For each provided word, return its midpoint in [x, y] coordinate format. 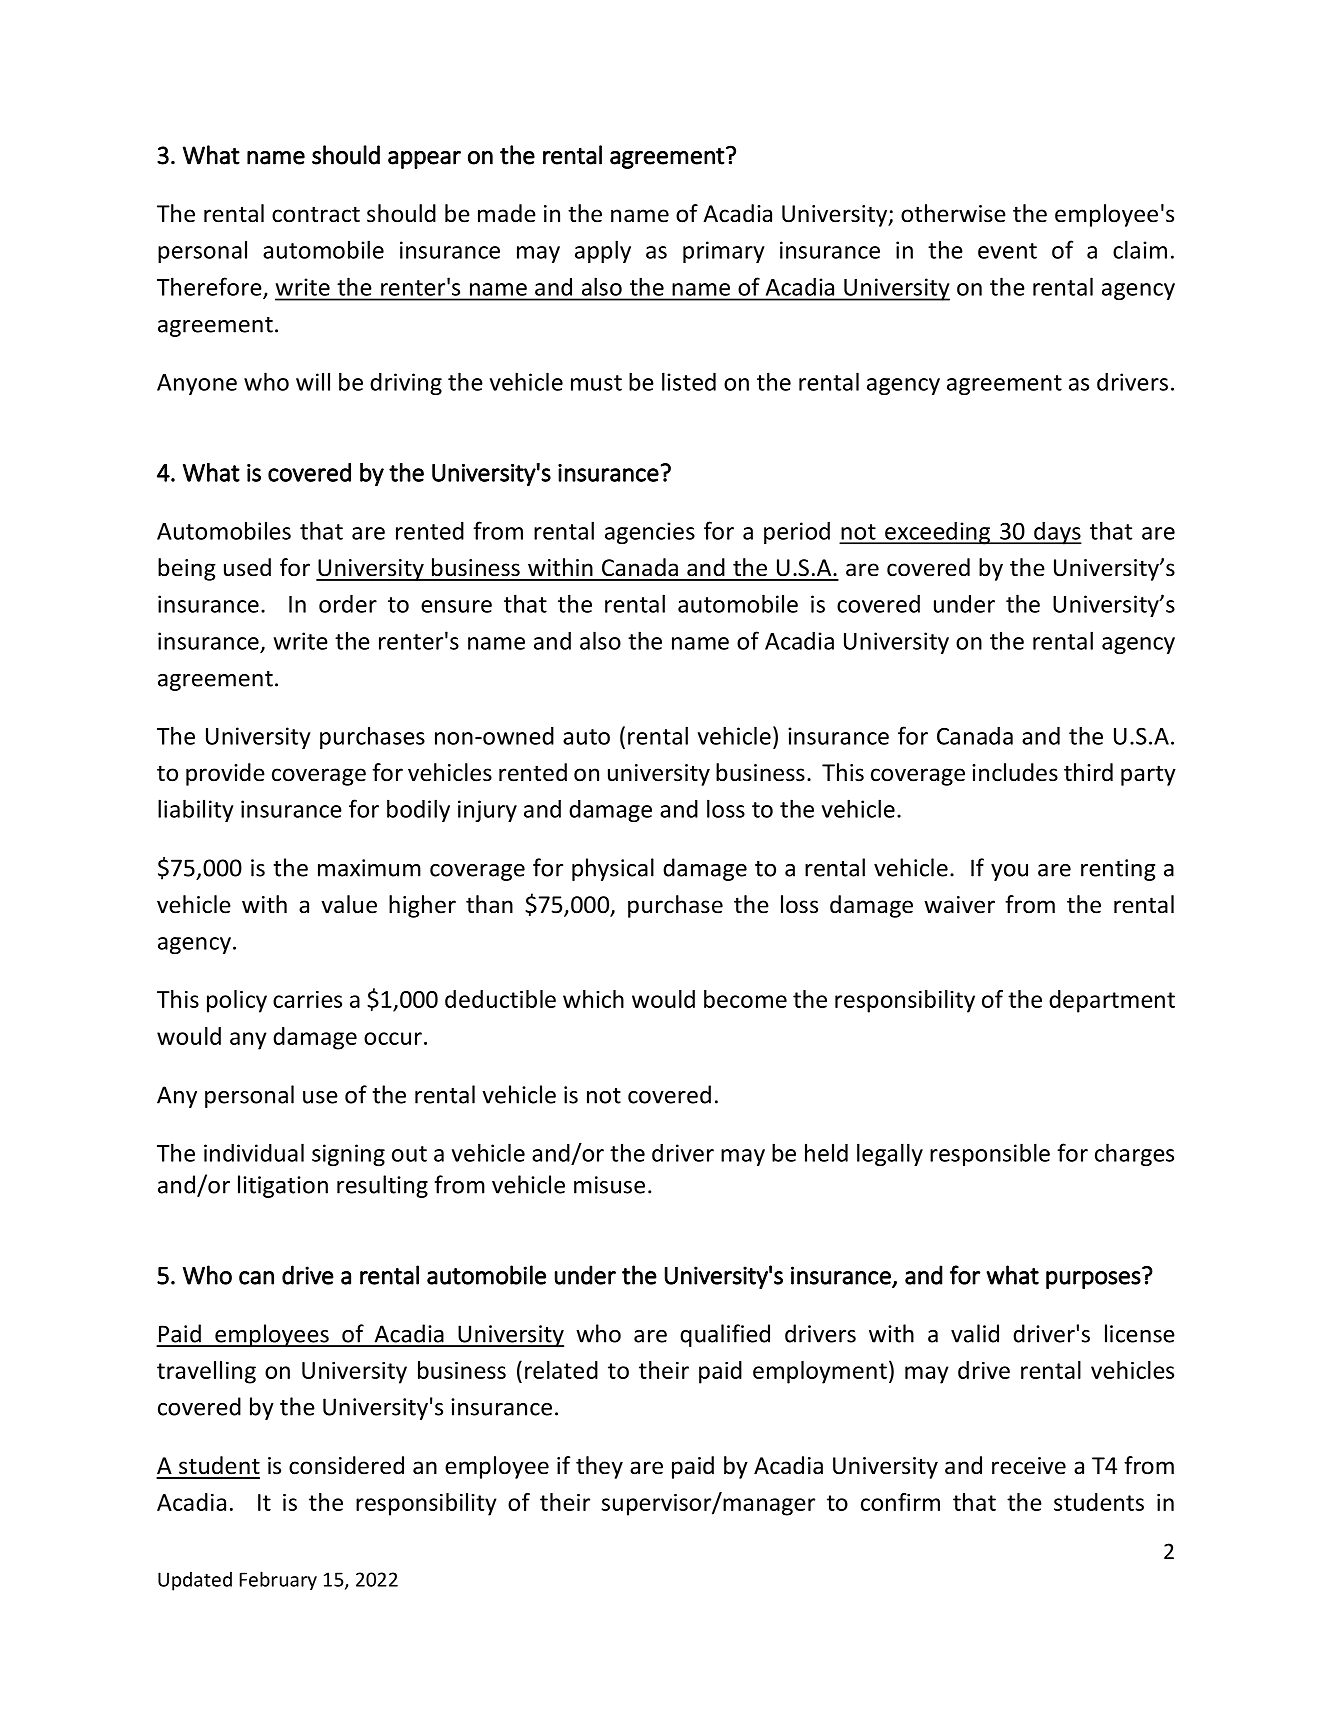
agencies [650, 533]
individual [254, 1152]
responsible [990, 1154]
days [1057, 533]
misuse [609, 1185]
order [348, 603]
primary [723, 252]
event [1007, 251]
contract [316, 214]
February [278, 1580]
